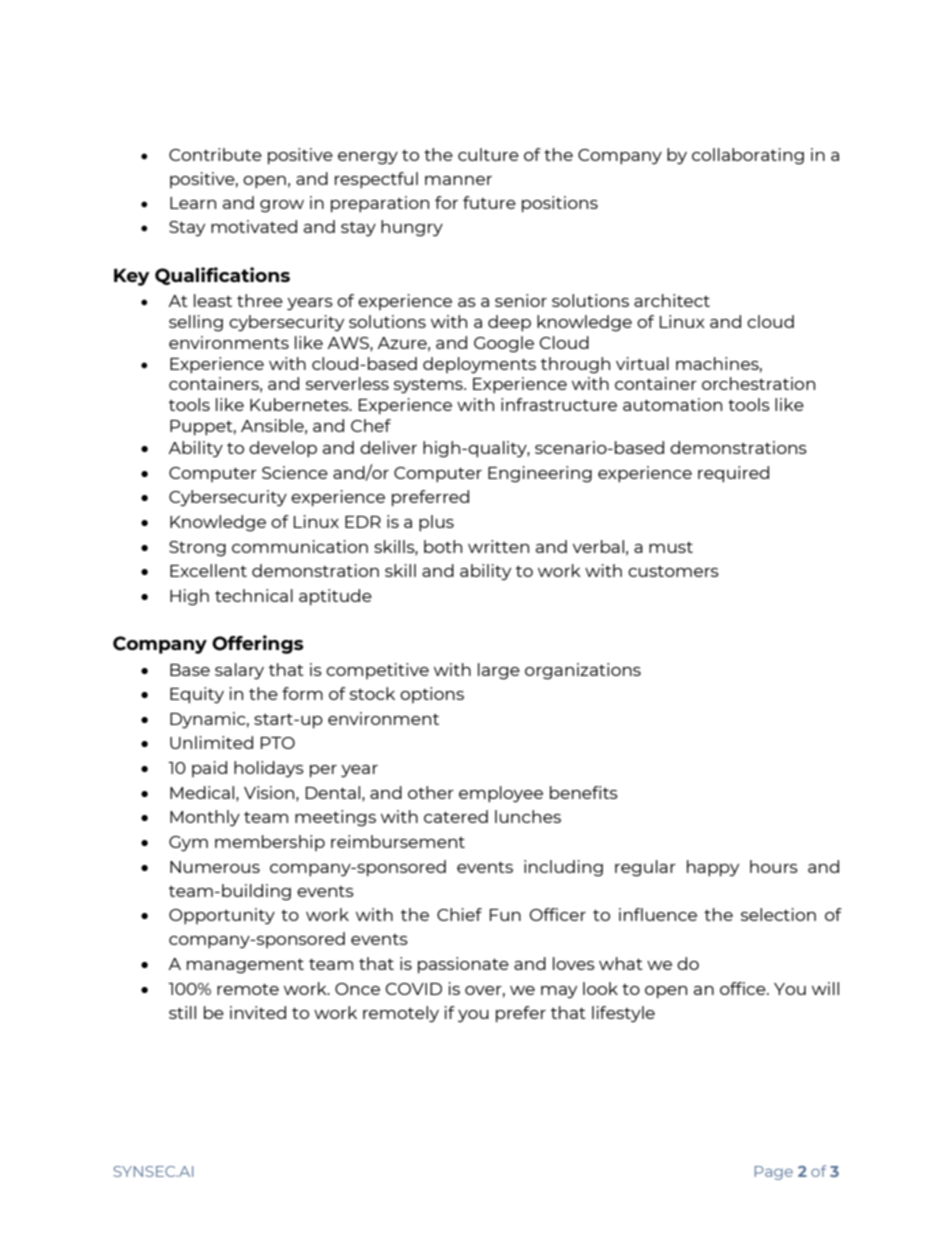  What do you see at coordinates (193, 203) in the screenshot?
I see `Learn` at bounding box center [193, 203].
